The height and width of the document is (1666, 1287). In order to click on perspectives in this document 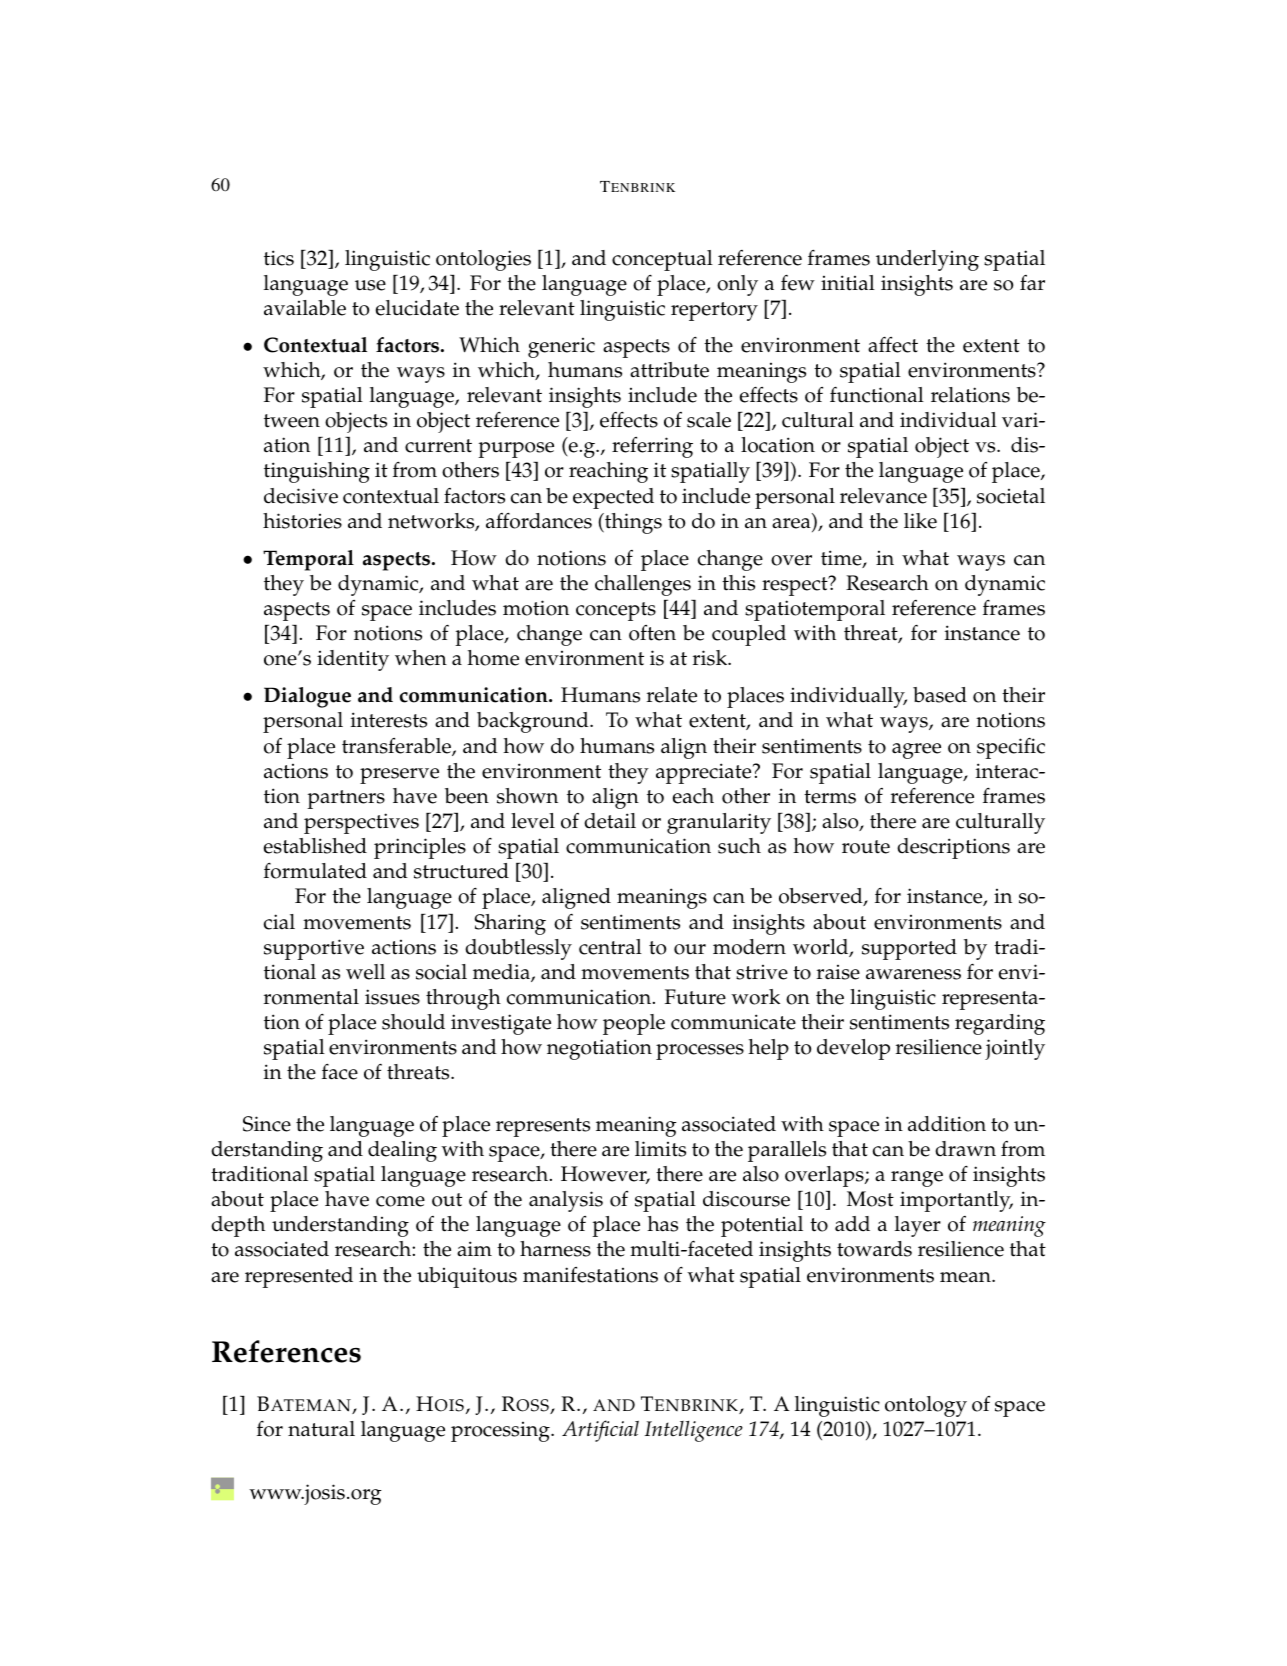, I will do `click(361, 823)`.
